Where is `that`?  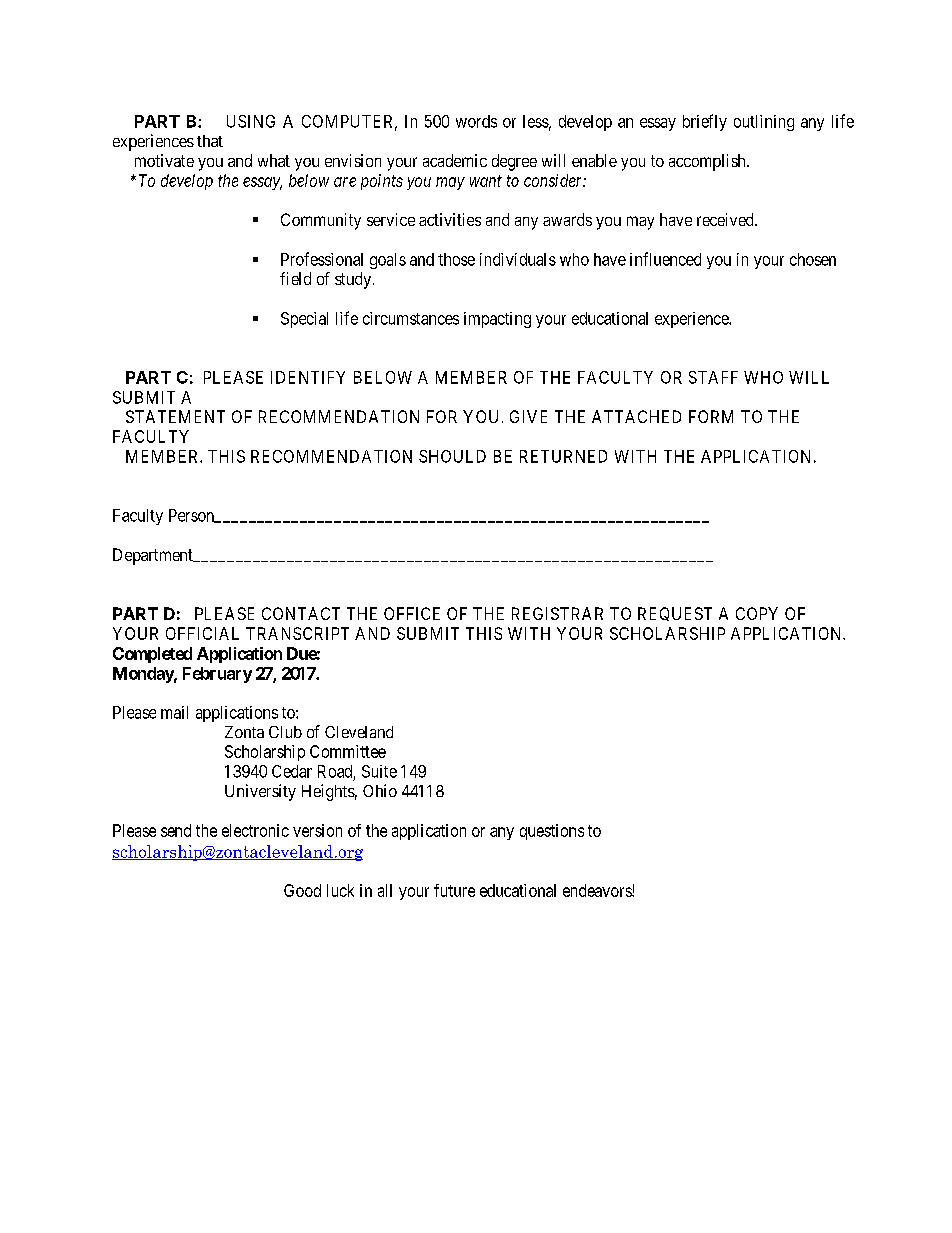 that is located at coordinates (210, 141).
